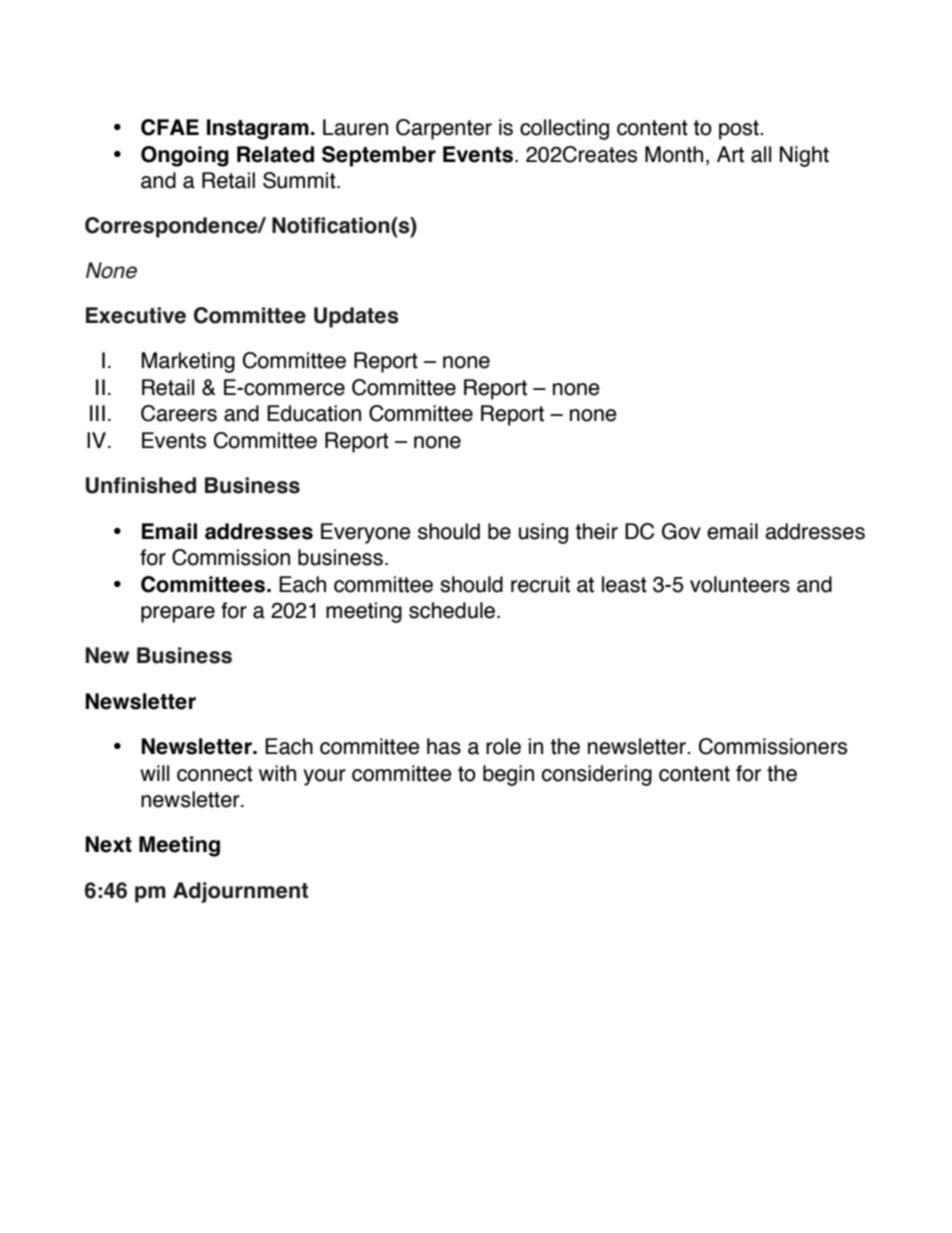 The width and height of the document is (952, 1233). What do you see at coordinates (444, 129) in the document?
I see `Carpenter` at bounding box center [444, 129].
